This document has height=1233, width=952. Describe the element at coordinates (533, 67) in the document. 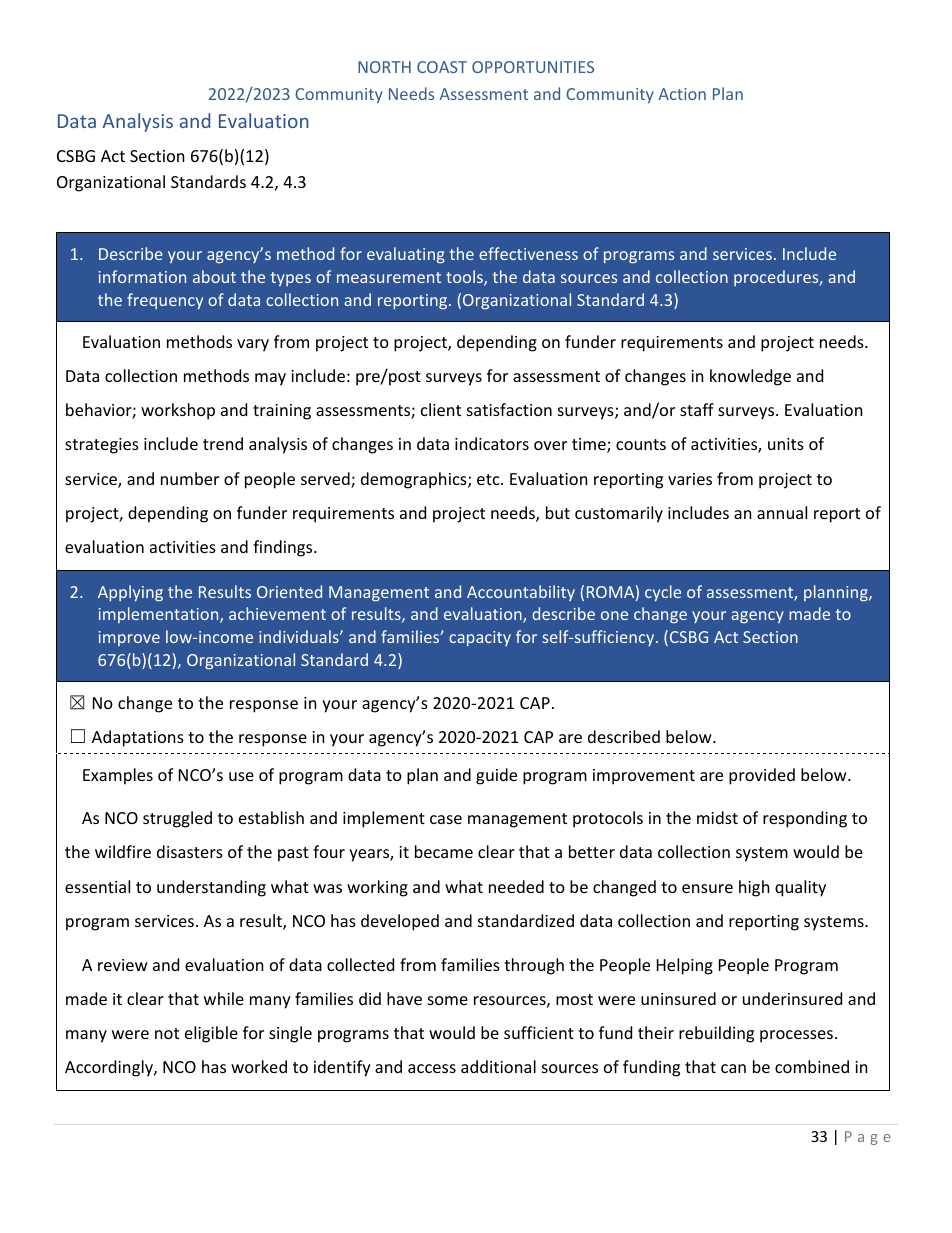

I see `OPPORTUNITIES` at that location.
